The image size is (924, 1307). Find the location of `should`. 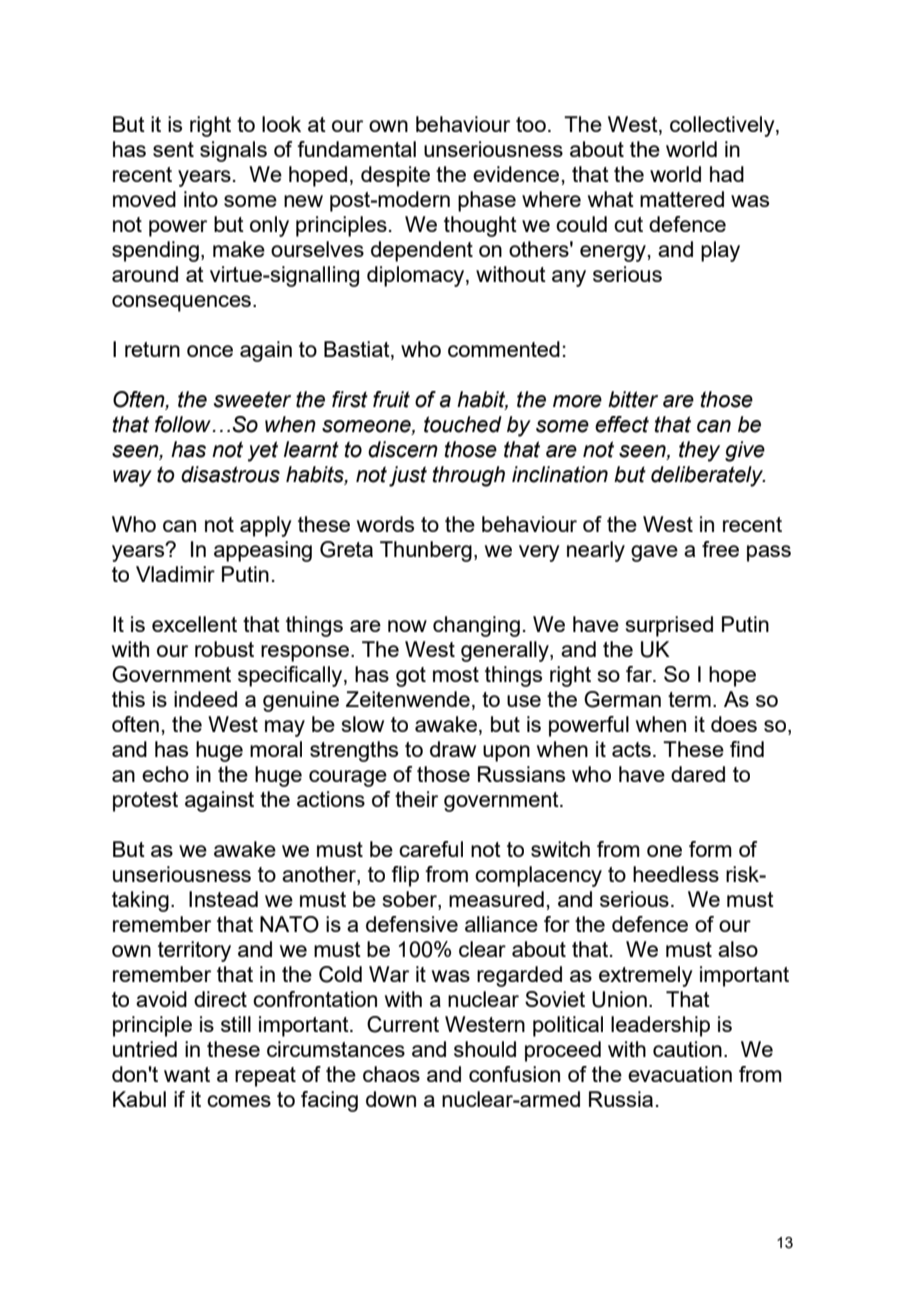

should is located at coordinates (485, 1049).
